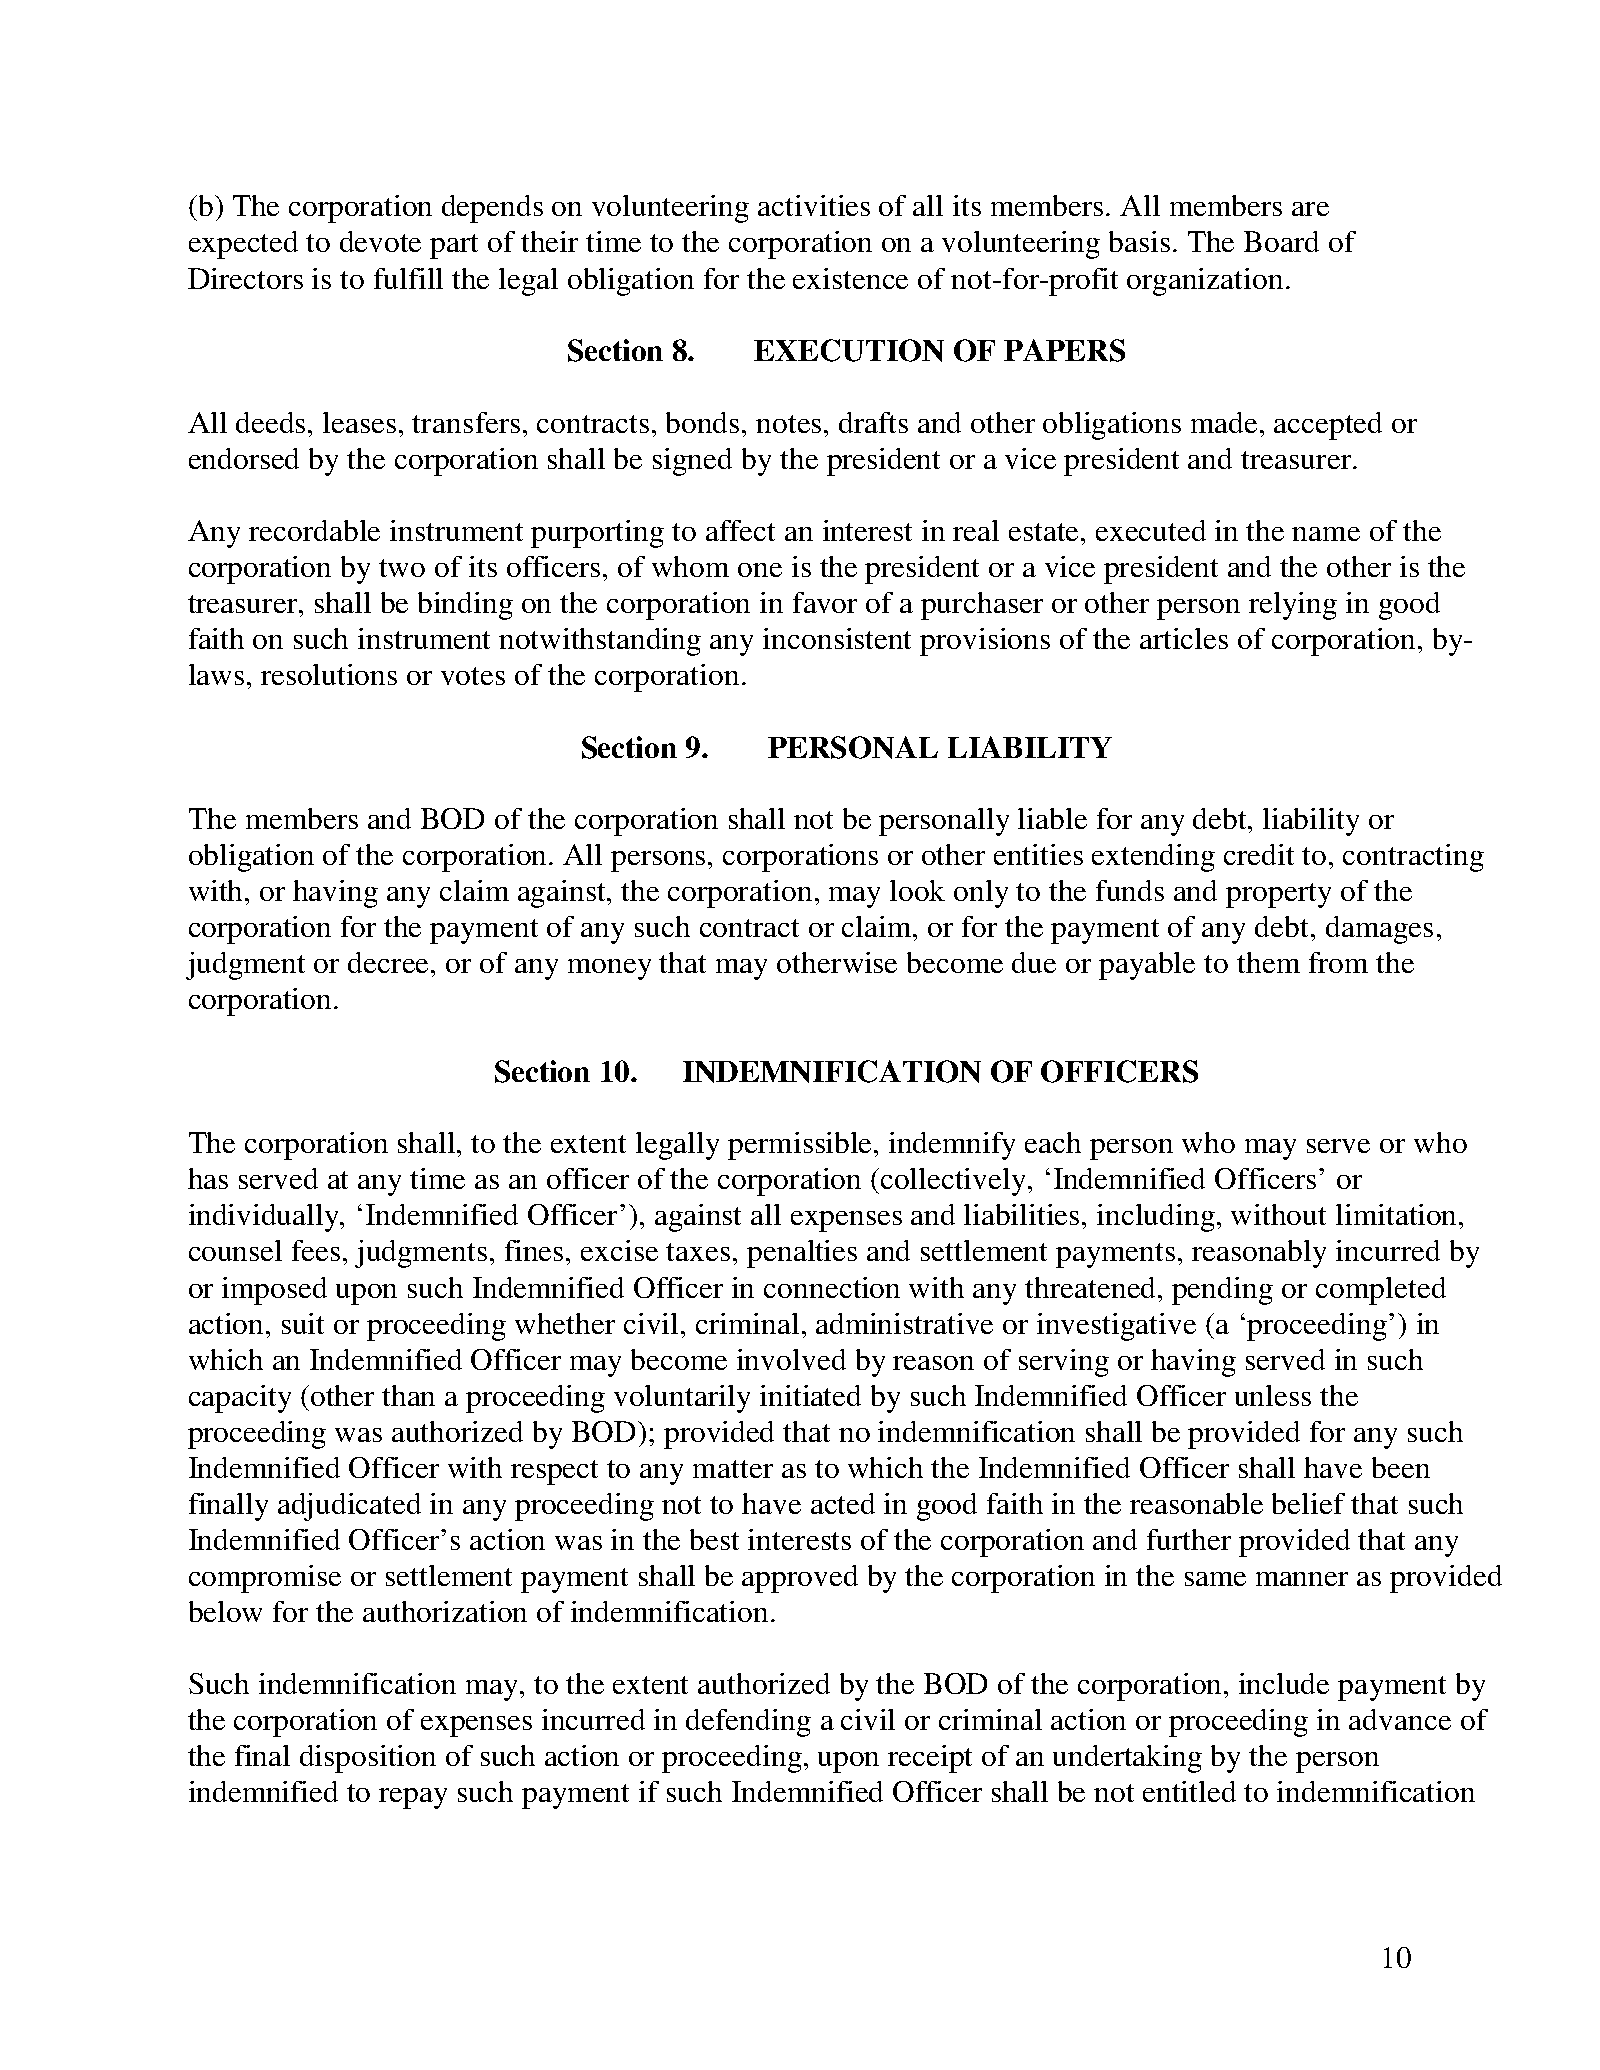  I want to click on them, so click(1268, 962).
